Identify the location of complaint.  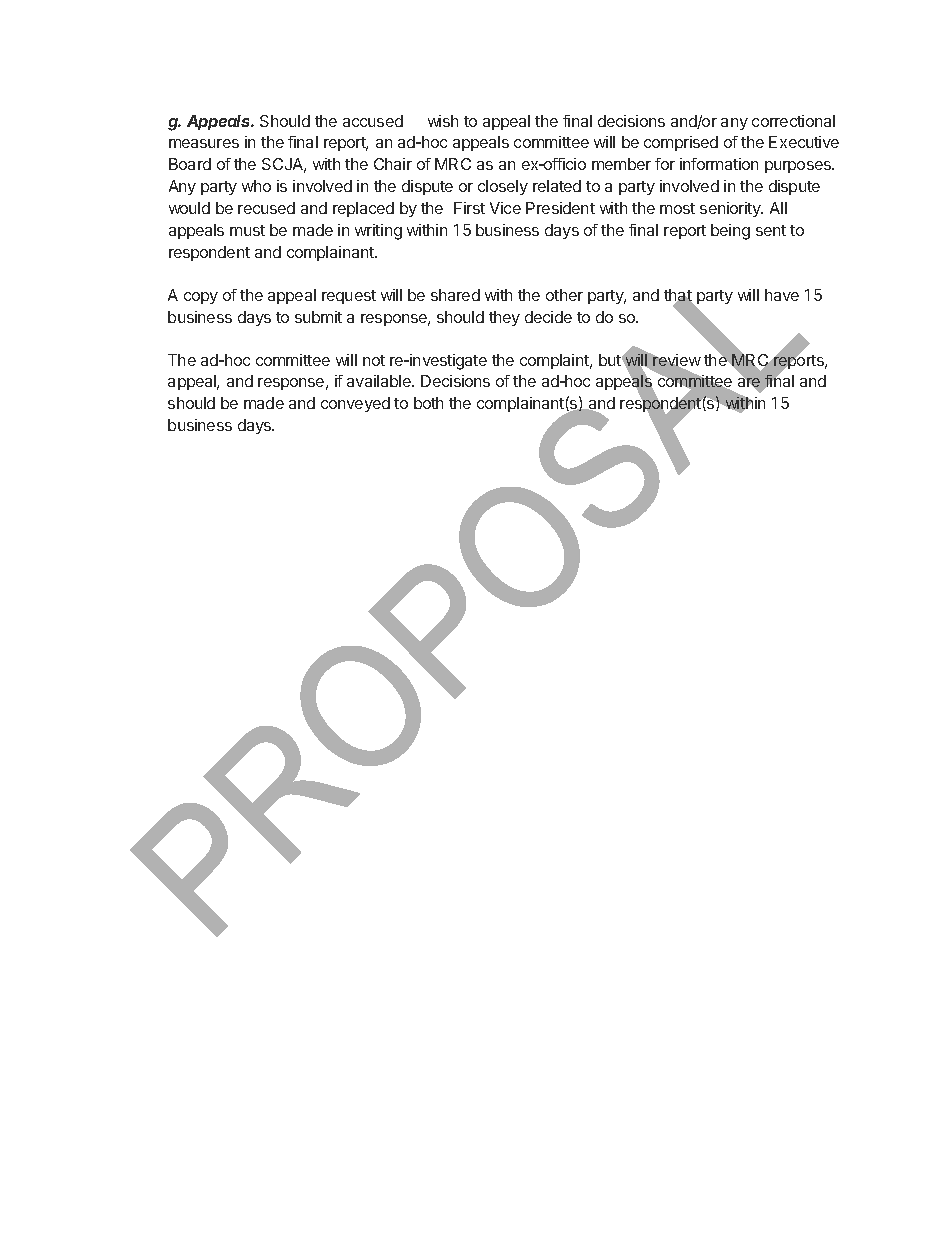
(555, 361).
